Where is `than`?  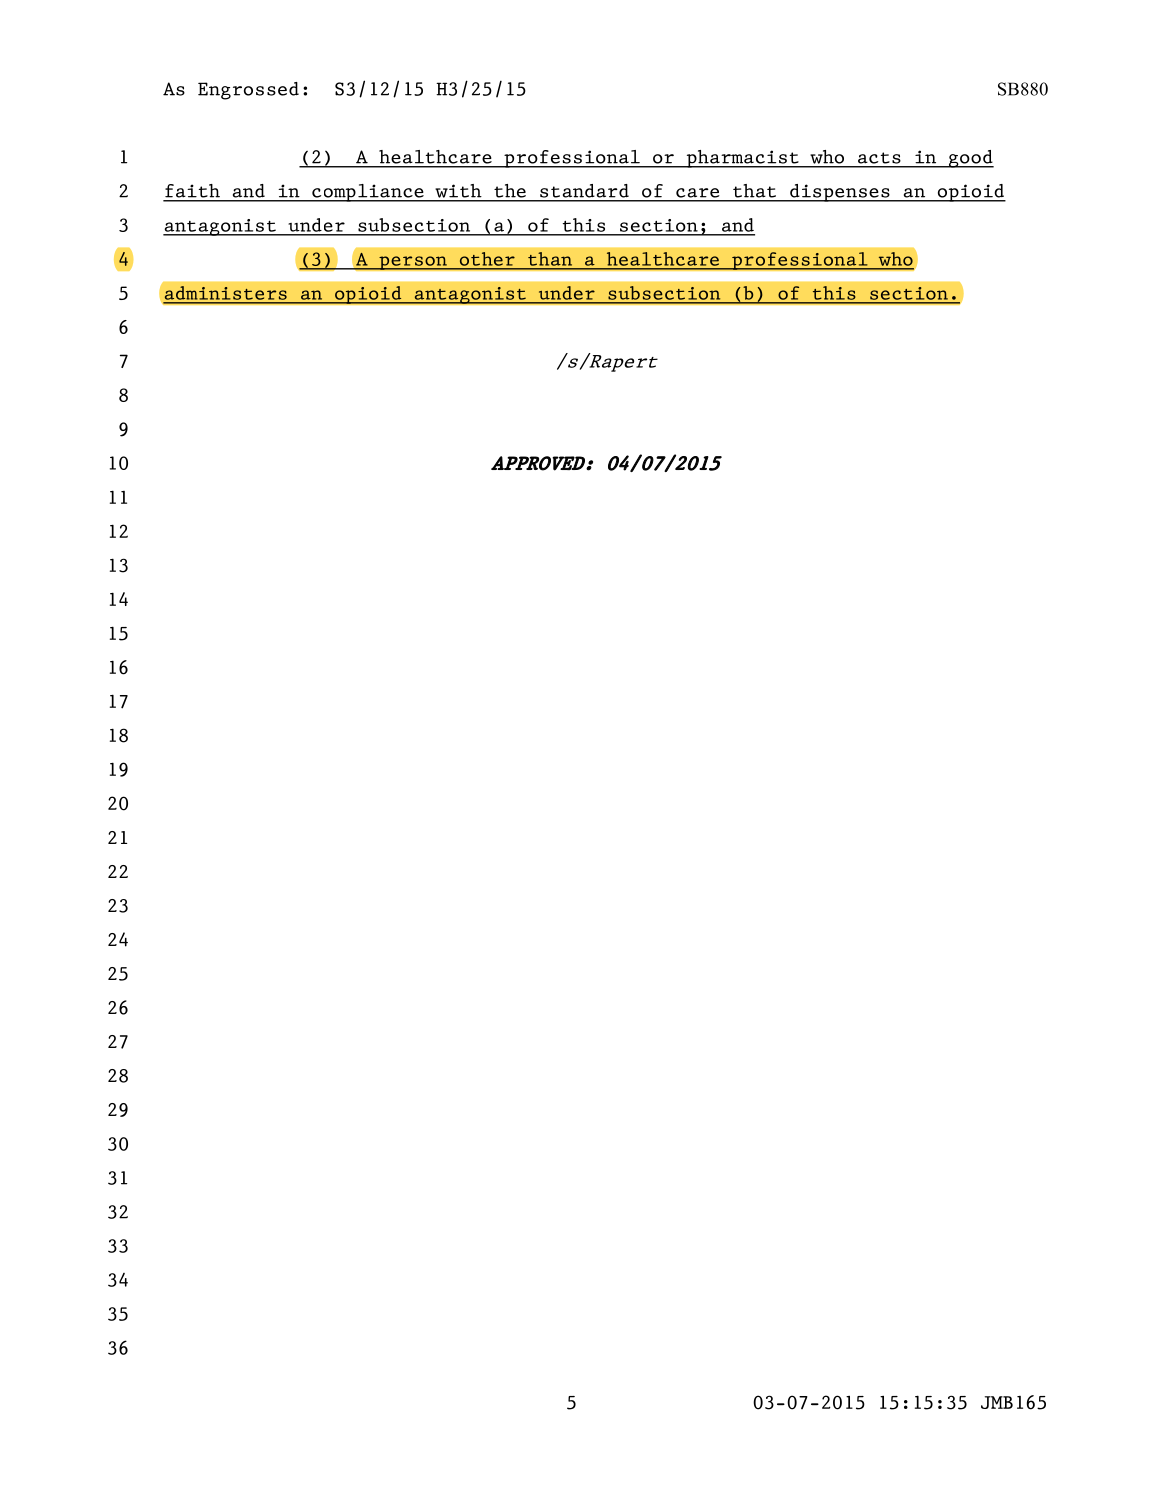 than is located at coordinates (550, 259).
